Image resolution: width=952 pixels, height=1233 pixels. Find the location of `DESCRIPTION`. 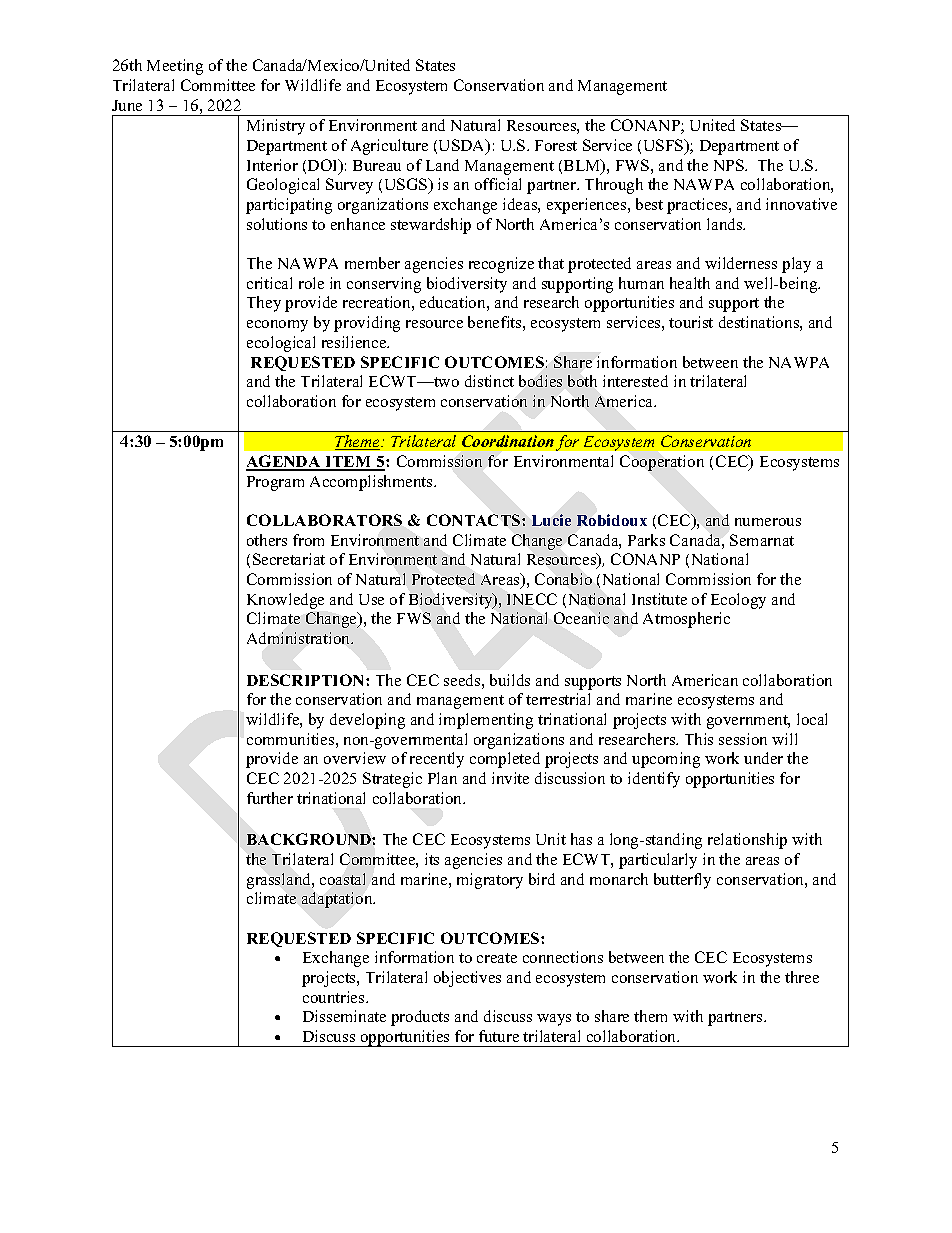

DESCRIPTION is located at coordinates (307, 680).
